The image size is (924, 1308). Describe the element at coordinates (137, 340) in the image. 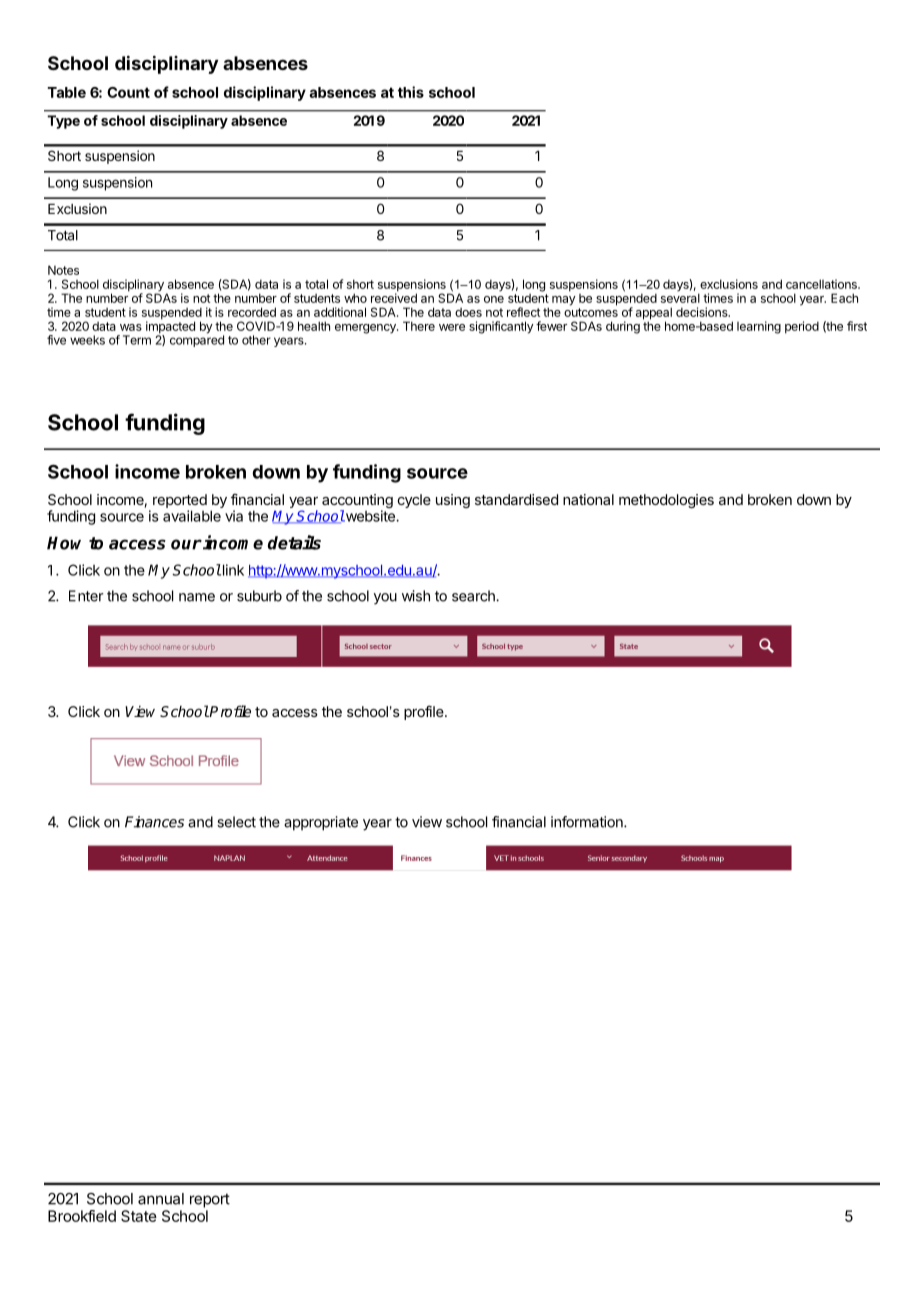

I see `Term` at that location.
